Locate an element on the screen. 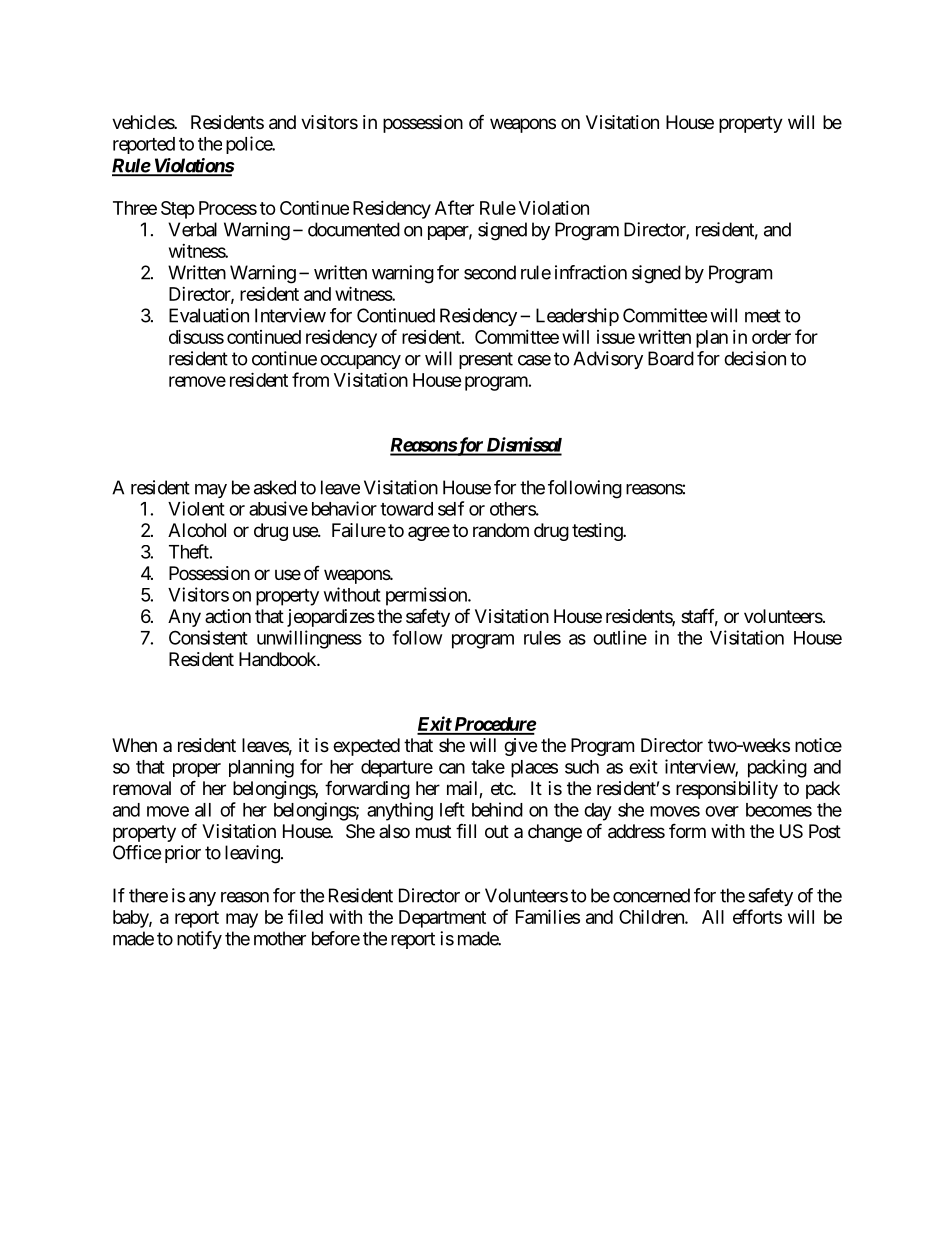 The image size is (952, 1233). outline is located at coordinates (620, 637).
